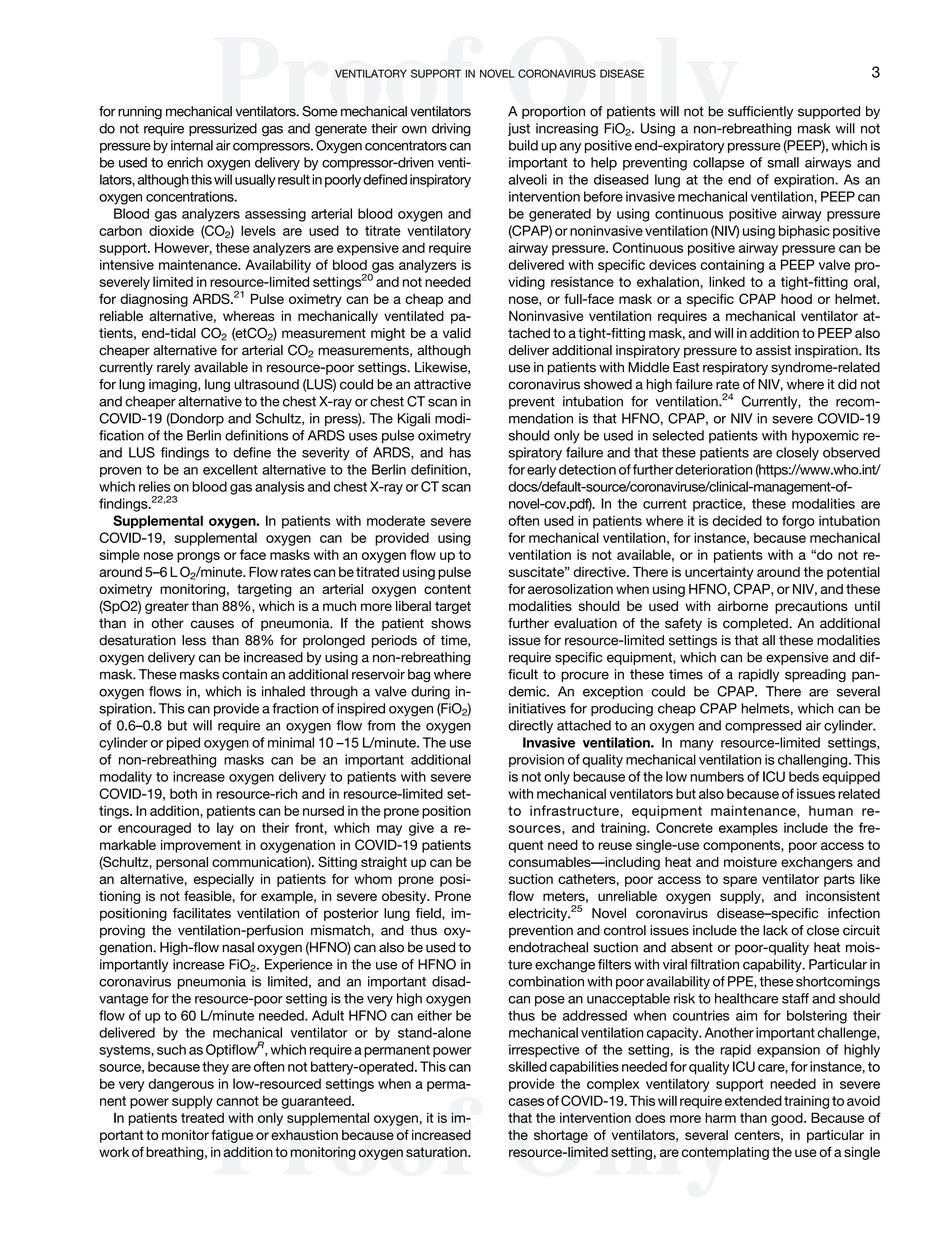  I want to click on treated, so click(202, 1117).
